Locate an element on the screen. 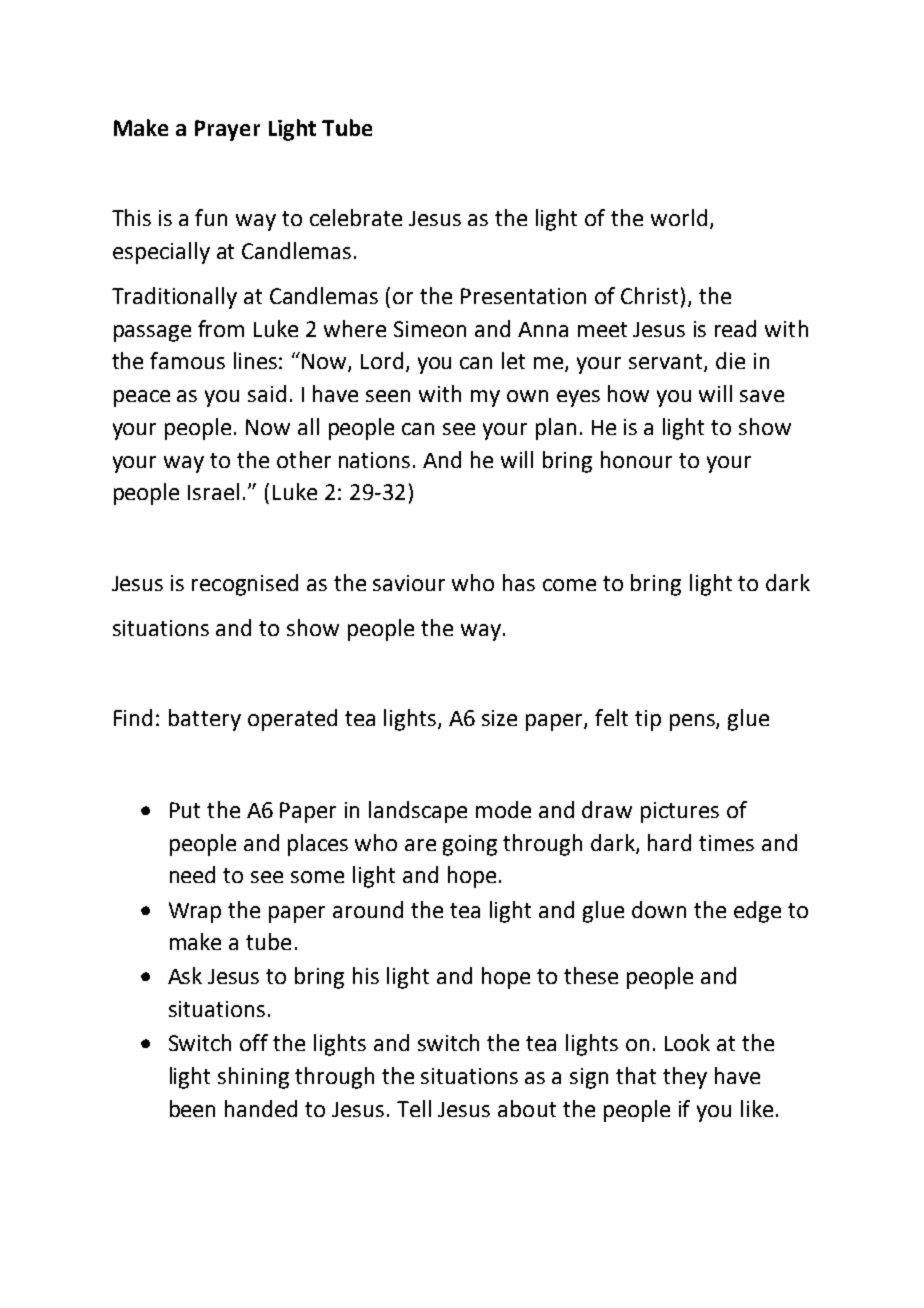  world is located at coordinates (679, 217).
